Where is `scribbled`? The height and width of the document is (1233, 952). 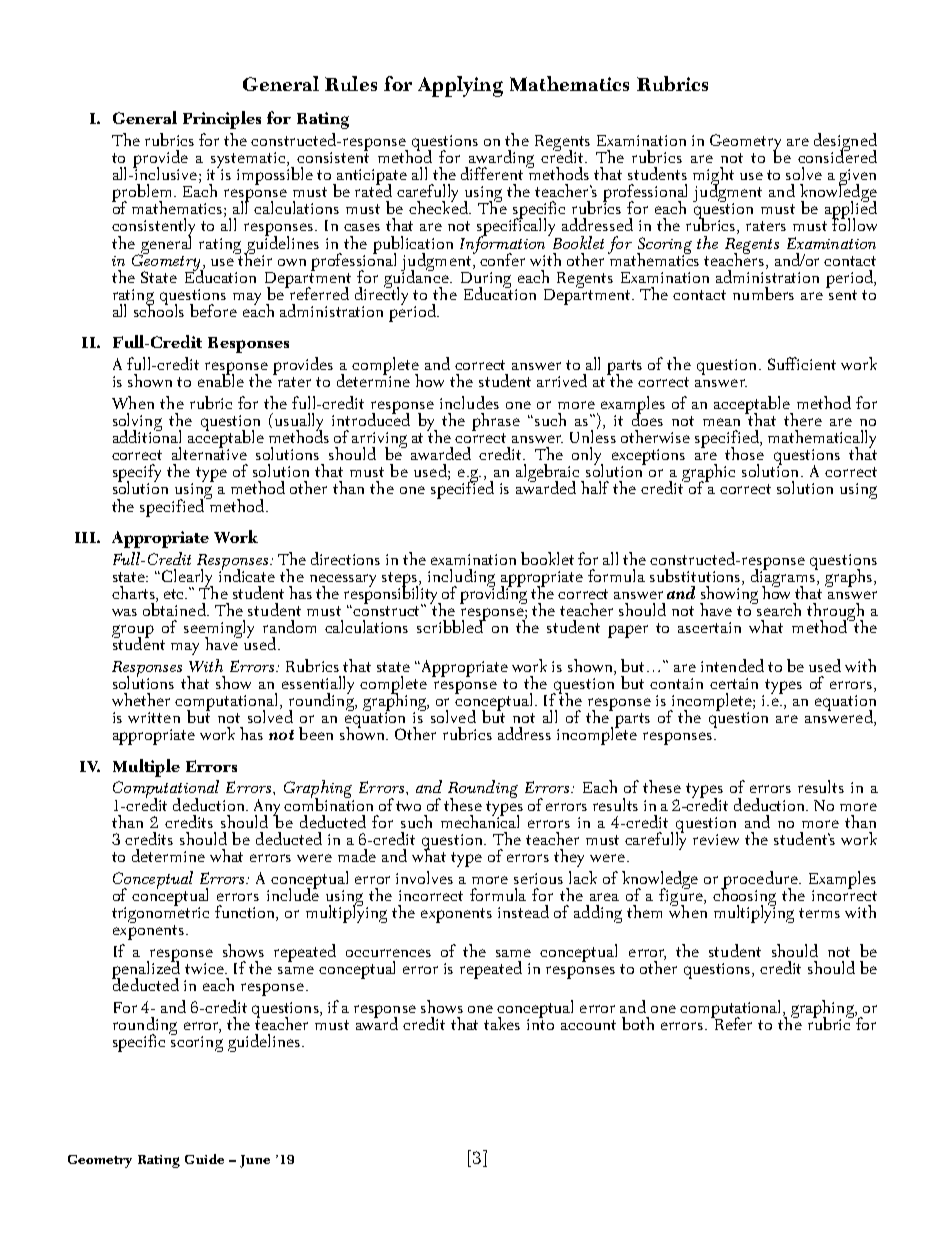 scribbled is located at coordinates (451, 625).
